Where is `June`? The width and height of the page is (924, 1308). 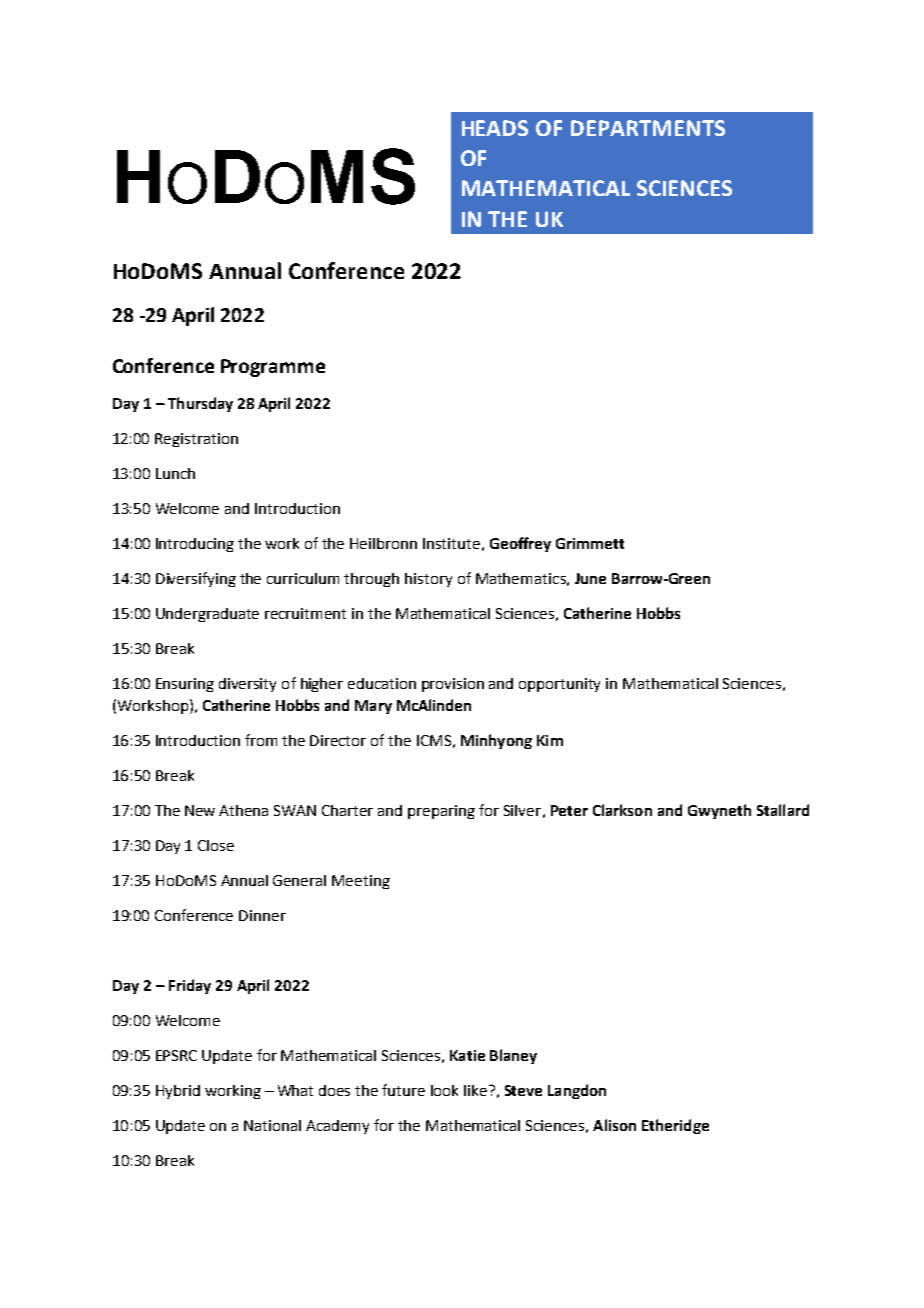
June is located at coordinates (590, 578).
